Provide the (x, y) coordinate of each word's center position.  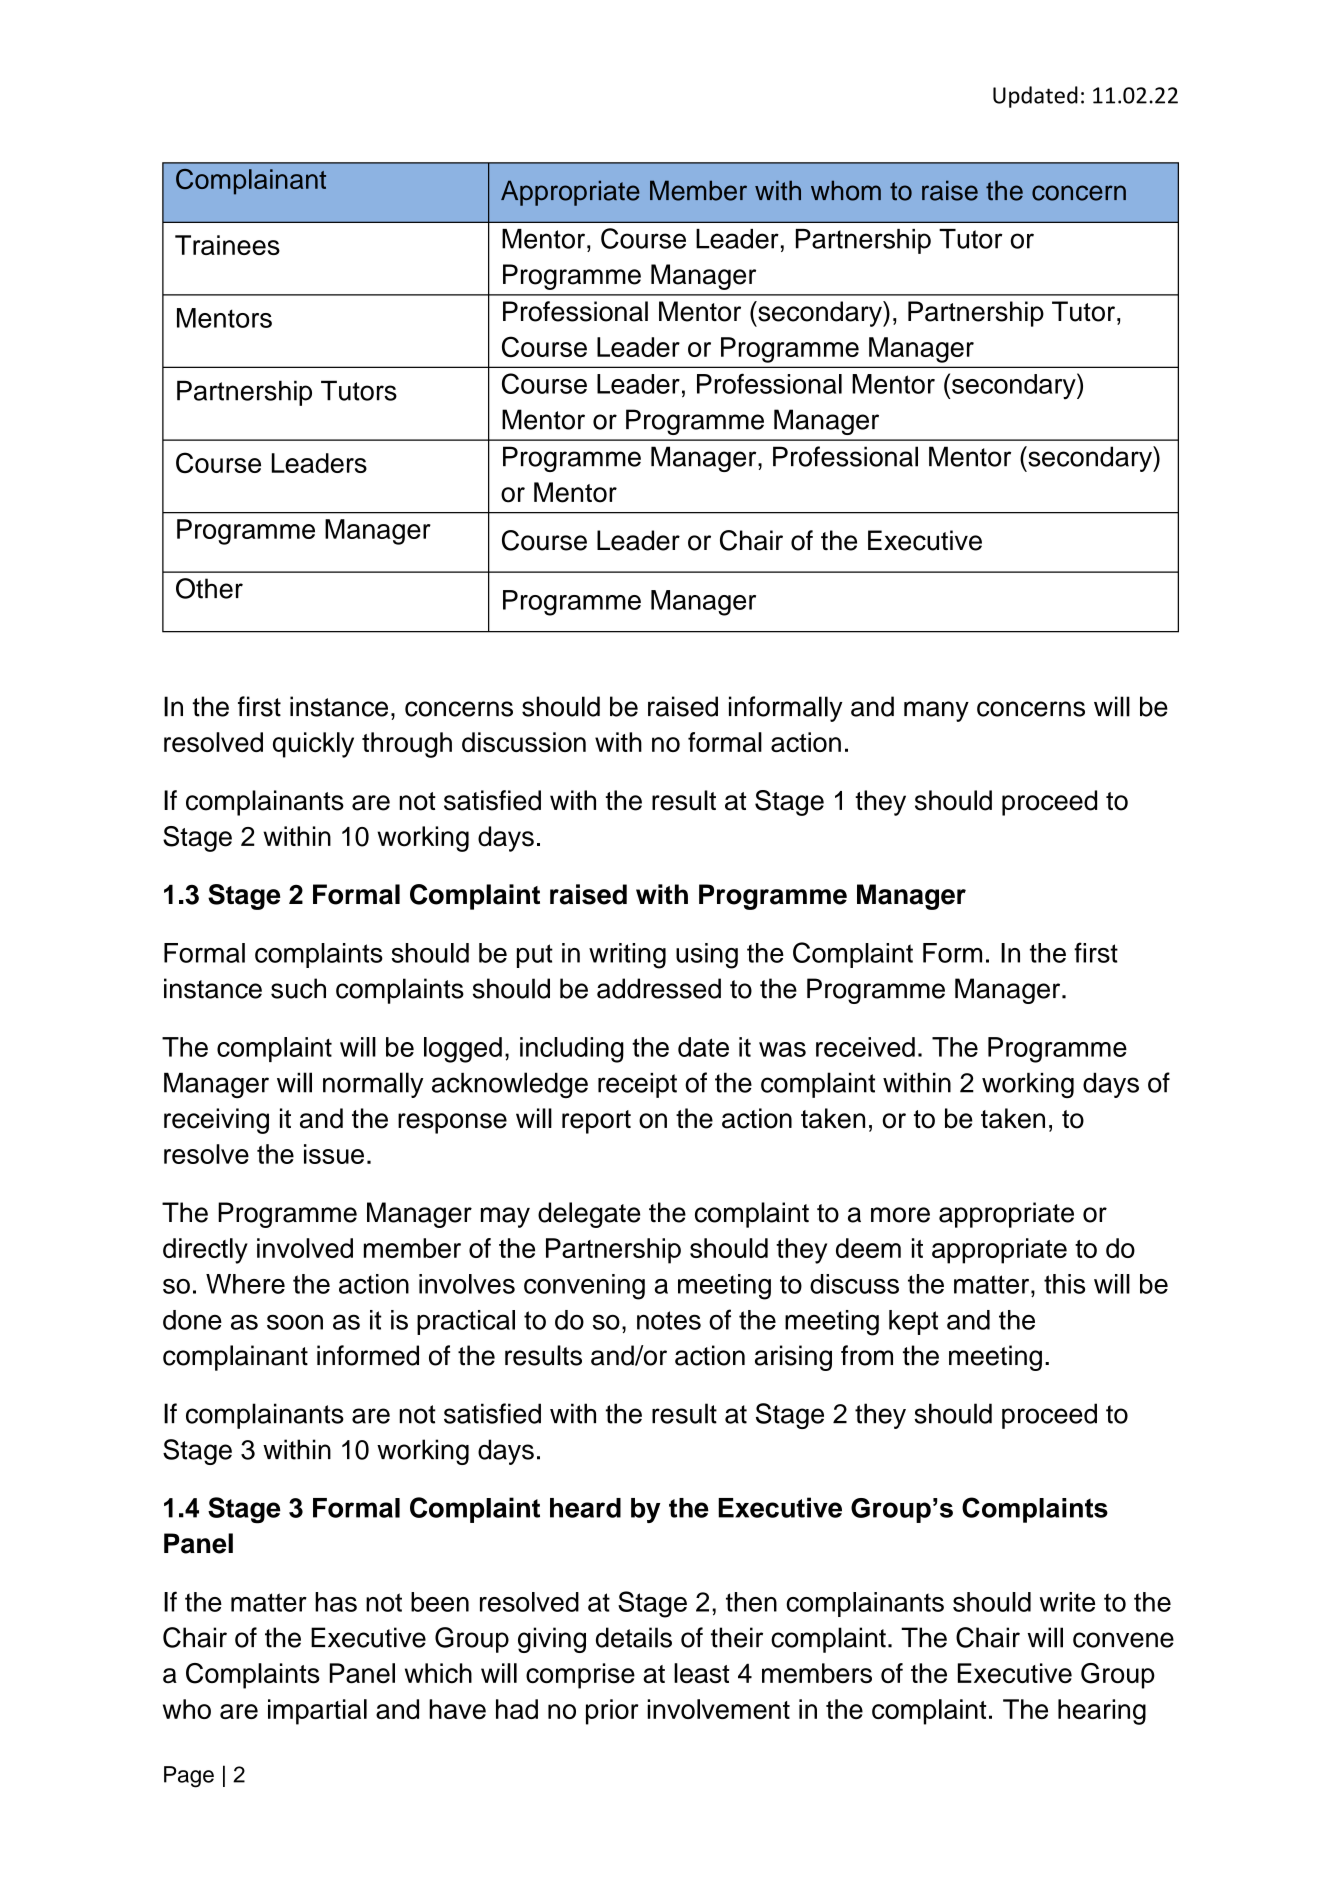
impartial (317, 1712)
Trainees (227, 245)
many (936, 711)
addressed (659, 988)
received (865, 1047)
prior (612, 1712)
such (298, 988)
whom (846, 190)
